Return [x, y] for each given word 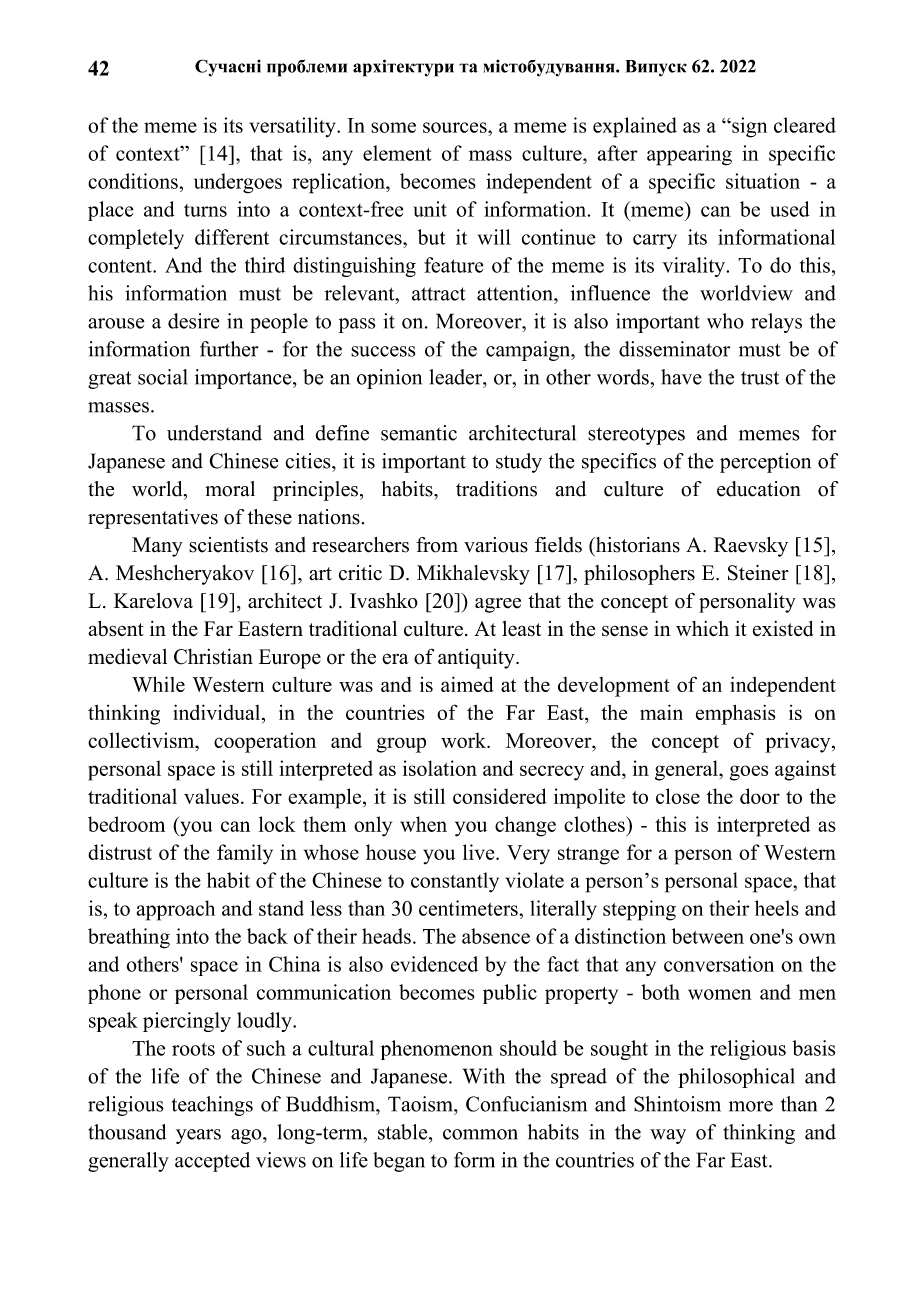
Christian [213, 656]
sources [456, 127]
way [668, 1136]
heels [777, 908]
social [162, 377]
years [198, 1136]
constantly [455, 882]
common [480, 1134]
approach [175, 910]
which [702, 629]
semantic [419, 433]
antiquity [477, 659]
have [681, 377]
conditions [133, 181]
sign [748, 127]
